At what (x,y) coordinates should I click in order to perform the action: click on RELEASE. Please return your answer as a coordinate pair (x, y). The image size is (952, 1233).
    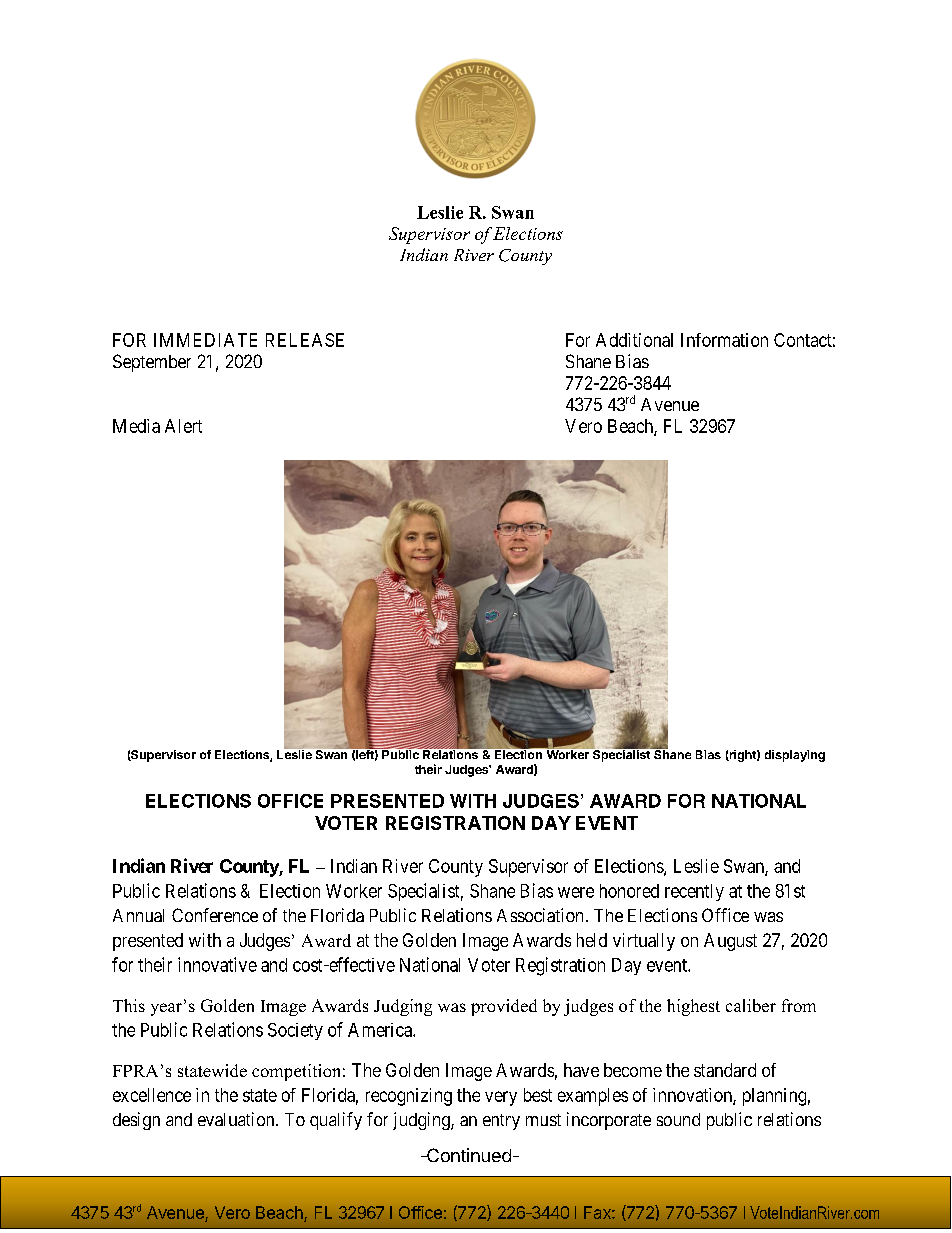
    Looking at the image, I should click on (305, 340).
